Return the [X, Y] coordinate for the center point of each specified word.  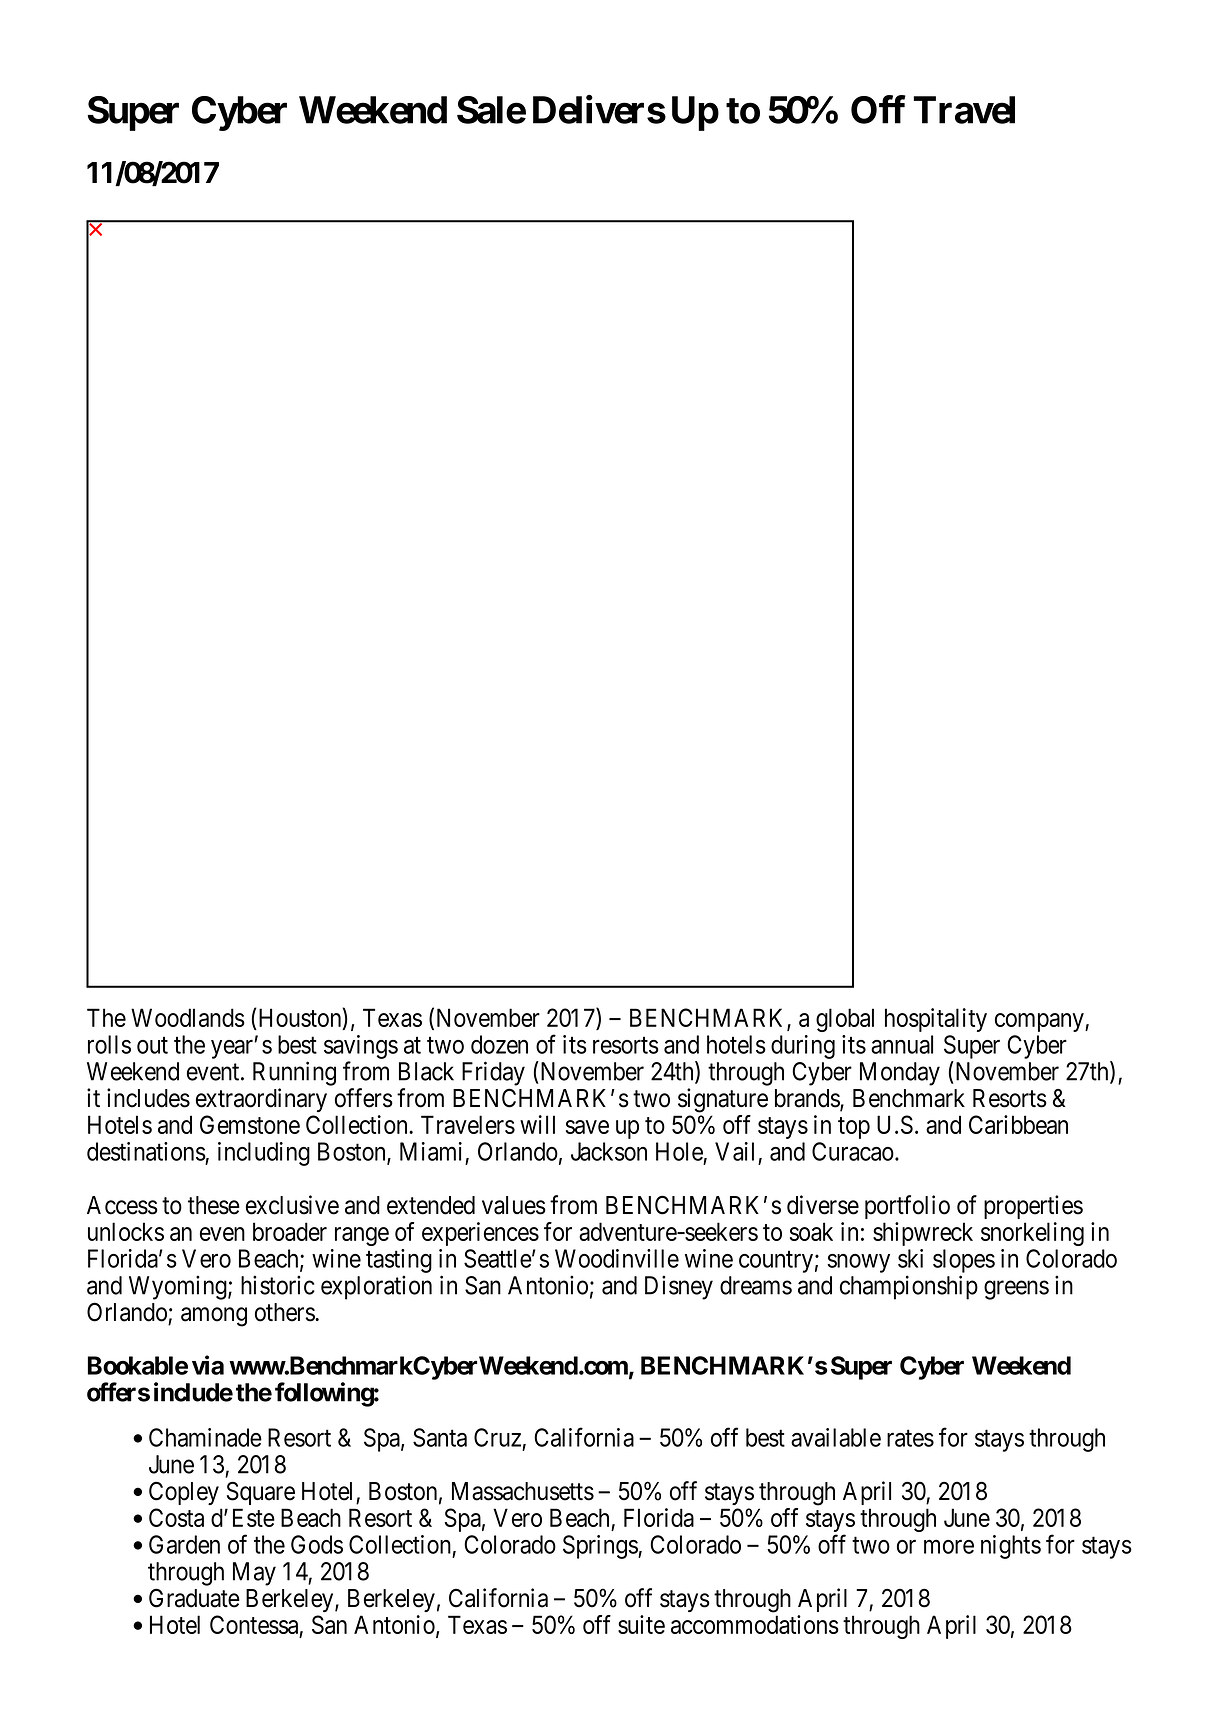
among [214, 1317]
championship [909, 1287]
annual [902, 1044]
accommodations [755, 1624]
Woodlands [188, 1017]
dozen [499, 1044]
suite [641, 1624]
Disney [679, 1287]
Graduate [194, 1598]
